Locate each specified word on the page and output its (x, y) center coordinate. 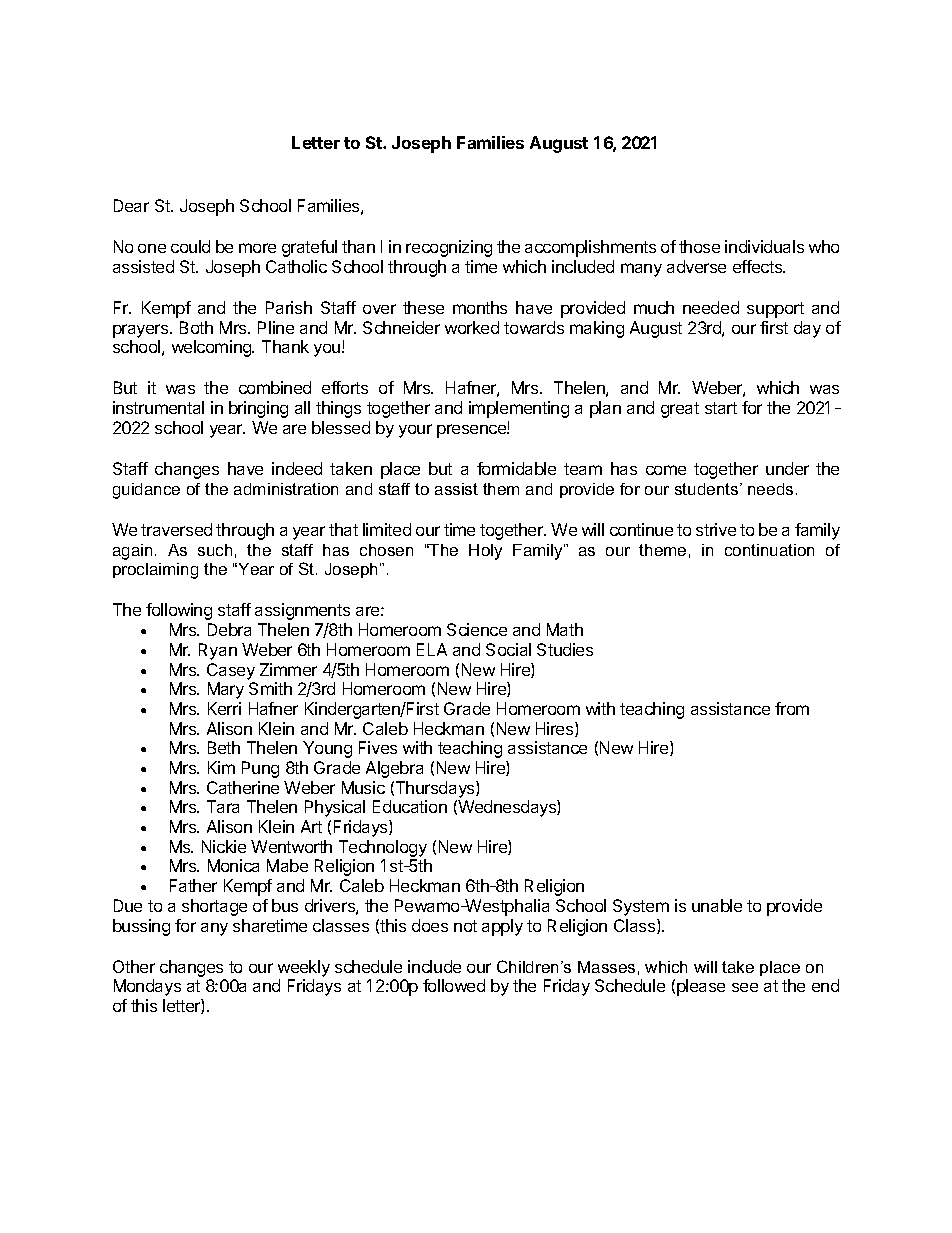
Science (477, 629)
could (190, 246)
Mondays (147, 987)
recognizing (449, 248)
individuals (764, 246)
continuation (769, 550)
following (179, 611)
